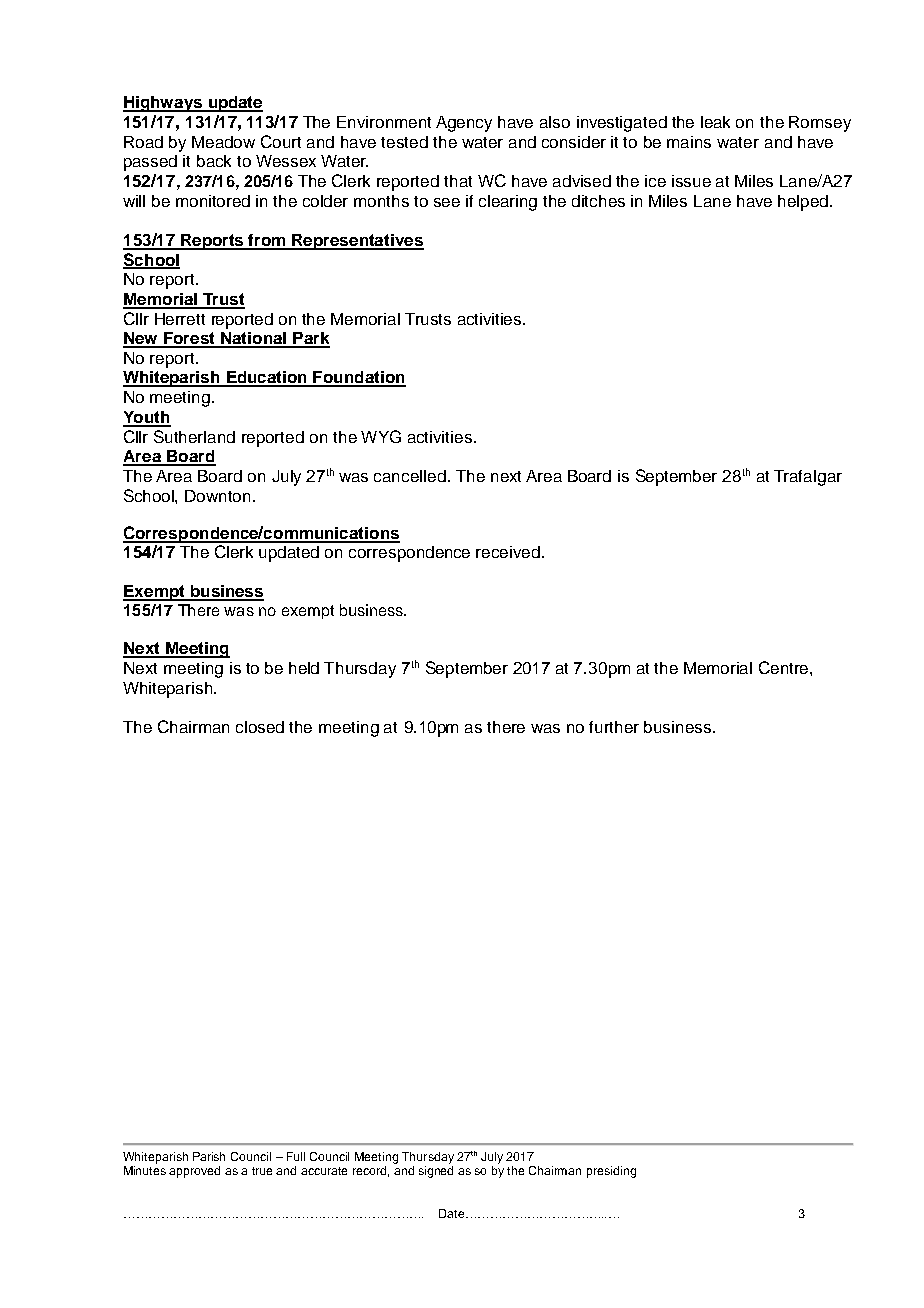  I want to click on Agency, so click(464, 124).
